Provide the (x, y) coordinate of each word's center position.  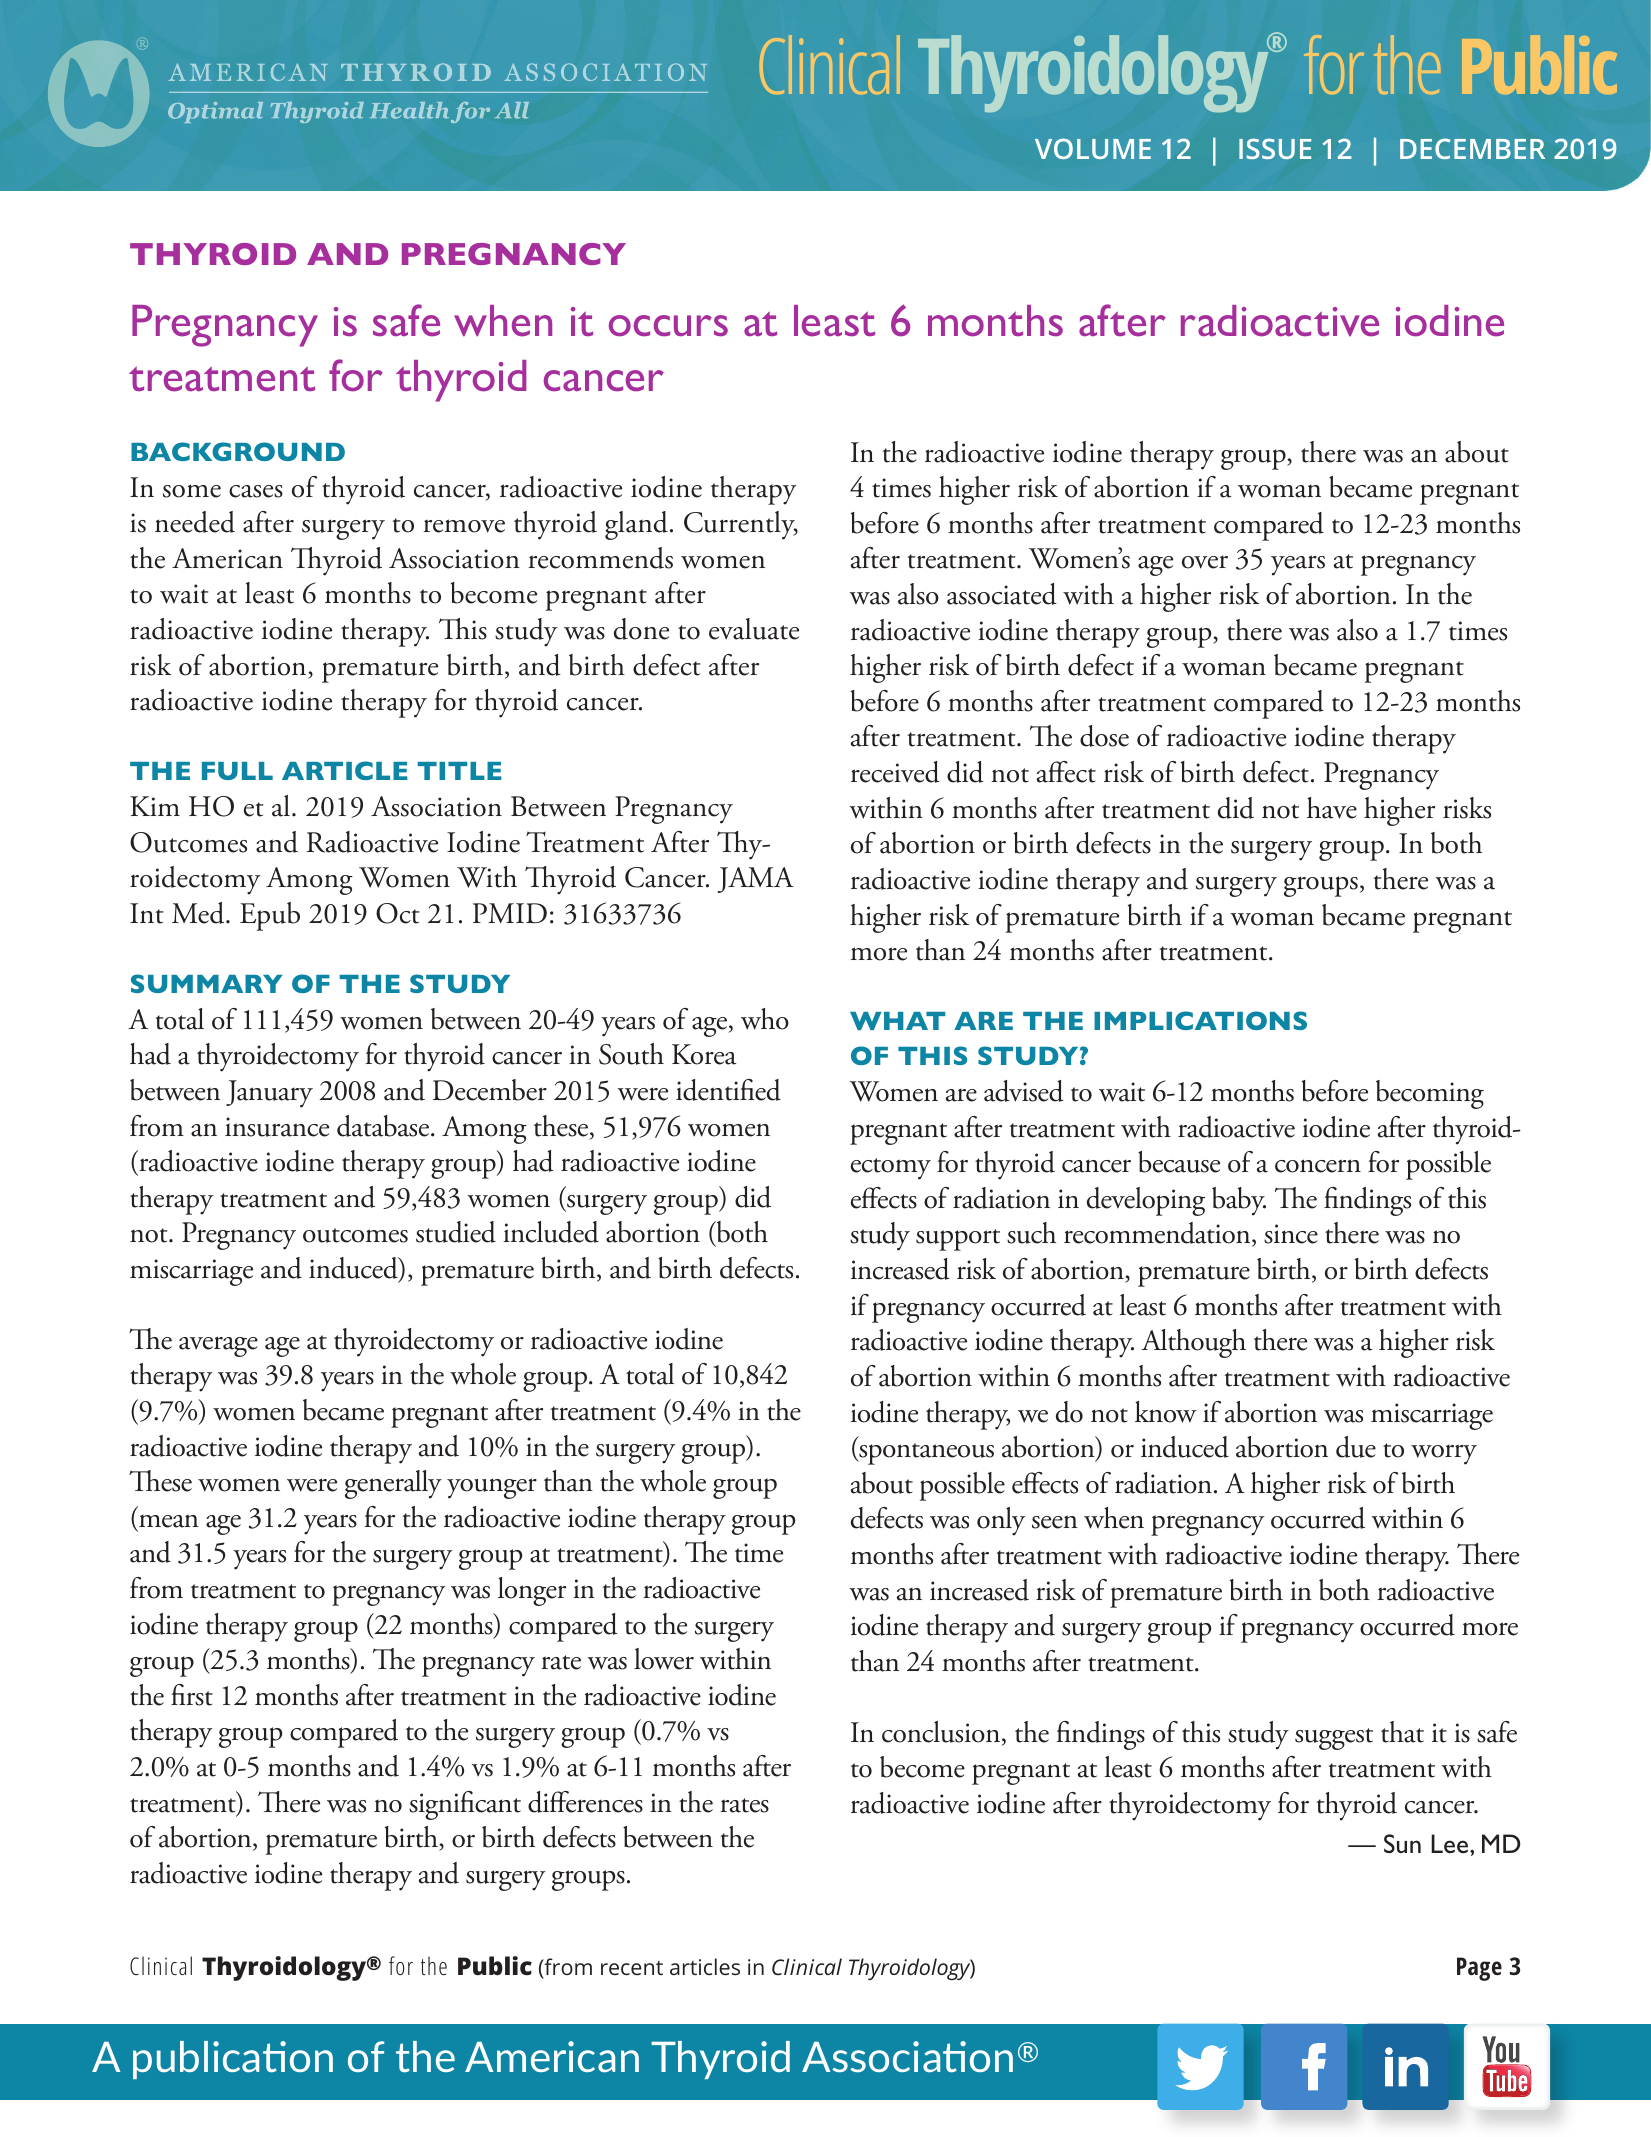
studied (456, 1232)
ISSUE (1275, 148)
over (1205, 562)
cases (256, 491)
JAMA (755, 880)
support (958, 1240)
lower (664, 1659)
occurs (668, 326)
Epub (270, 916)
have (1332, 808)
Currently (740, 525)
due (1356, 1447)
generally (393, 1484)
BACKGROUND (238, 451)
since (1291, 1234)
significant (465, 1805)
